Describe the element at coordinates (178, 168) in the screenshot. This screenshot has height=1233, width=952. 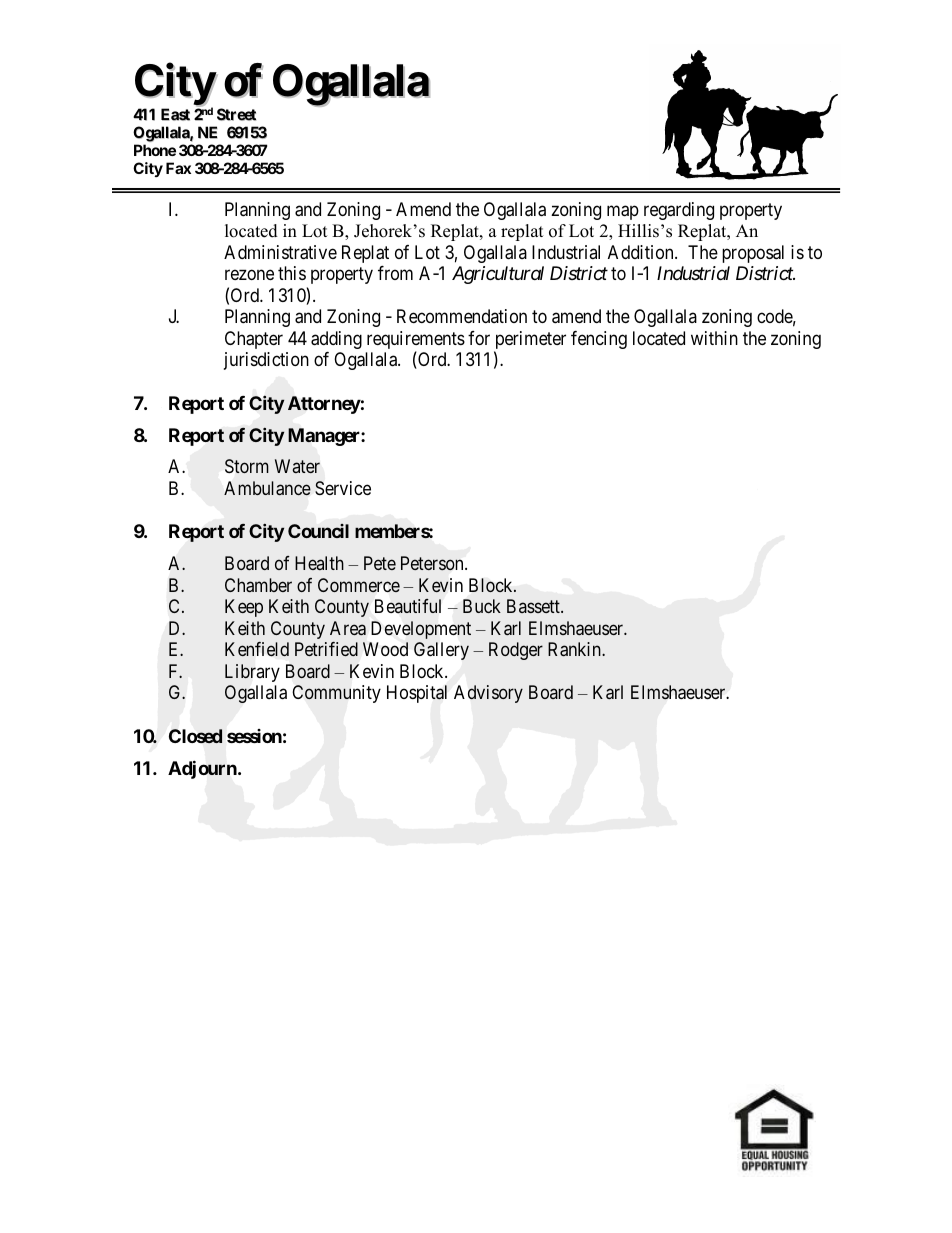
I see `Fax` at that location.
